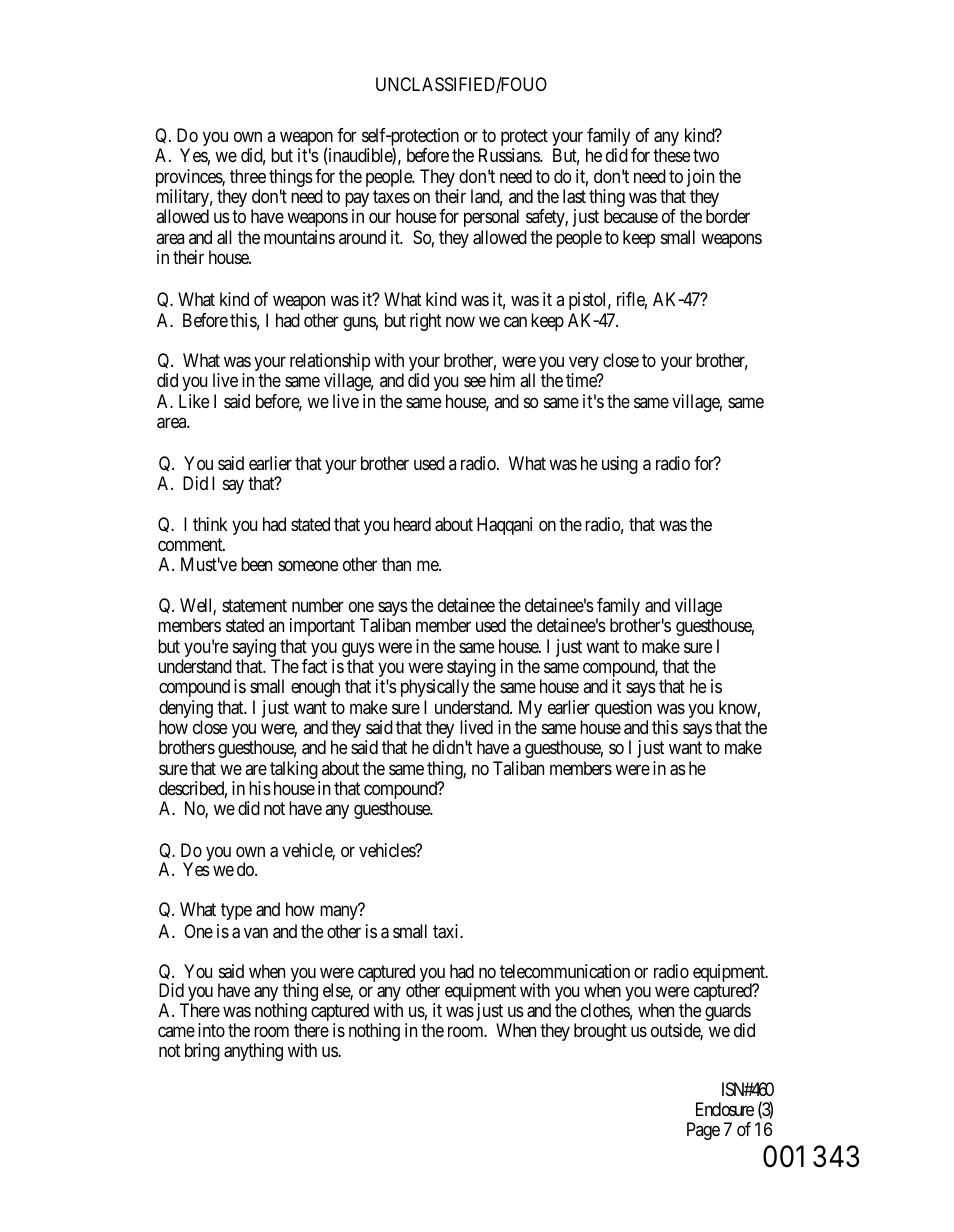  Describe the element at coordinates (620, 465) in the screenshot. I see `using` at that location.
